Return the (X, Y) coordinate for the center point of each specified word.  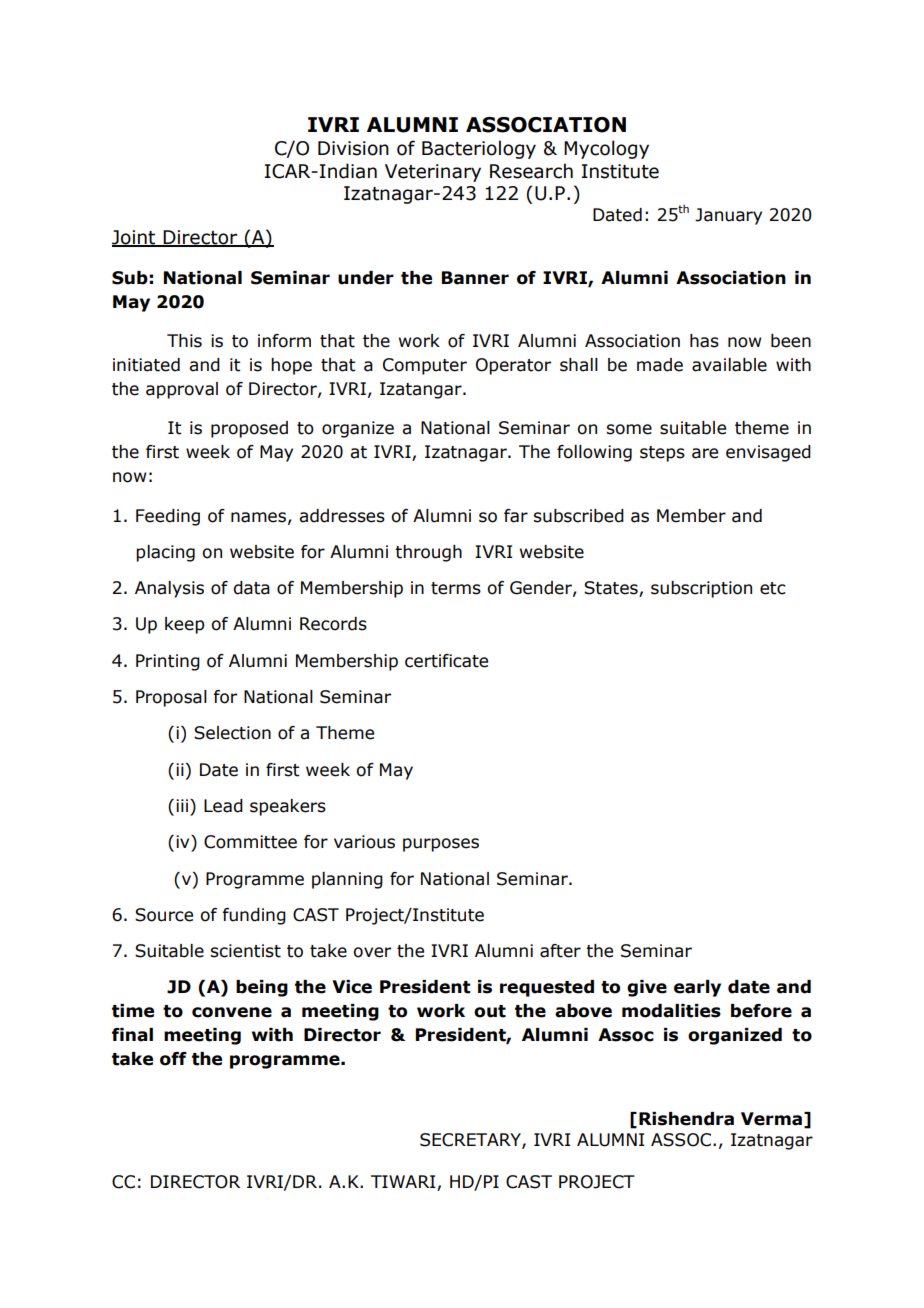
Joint (135, 238)
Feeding (168, 517)
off (173, 1059)
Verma (771, 1119)
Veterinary (433, 173)
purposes (441, 845)
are (705, 453)
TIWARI (403, 1181)
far (516, 516)
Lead (223, 806)
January (728, 216)
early (697, 988)
